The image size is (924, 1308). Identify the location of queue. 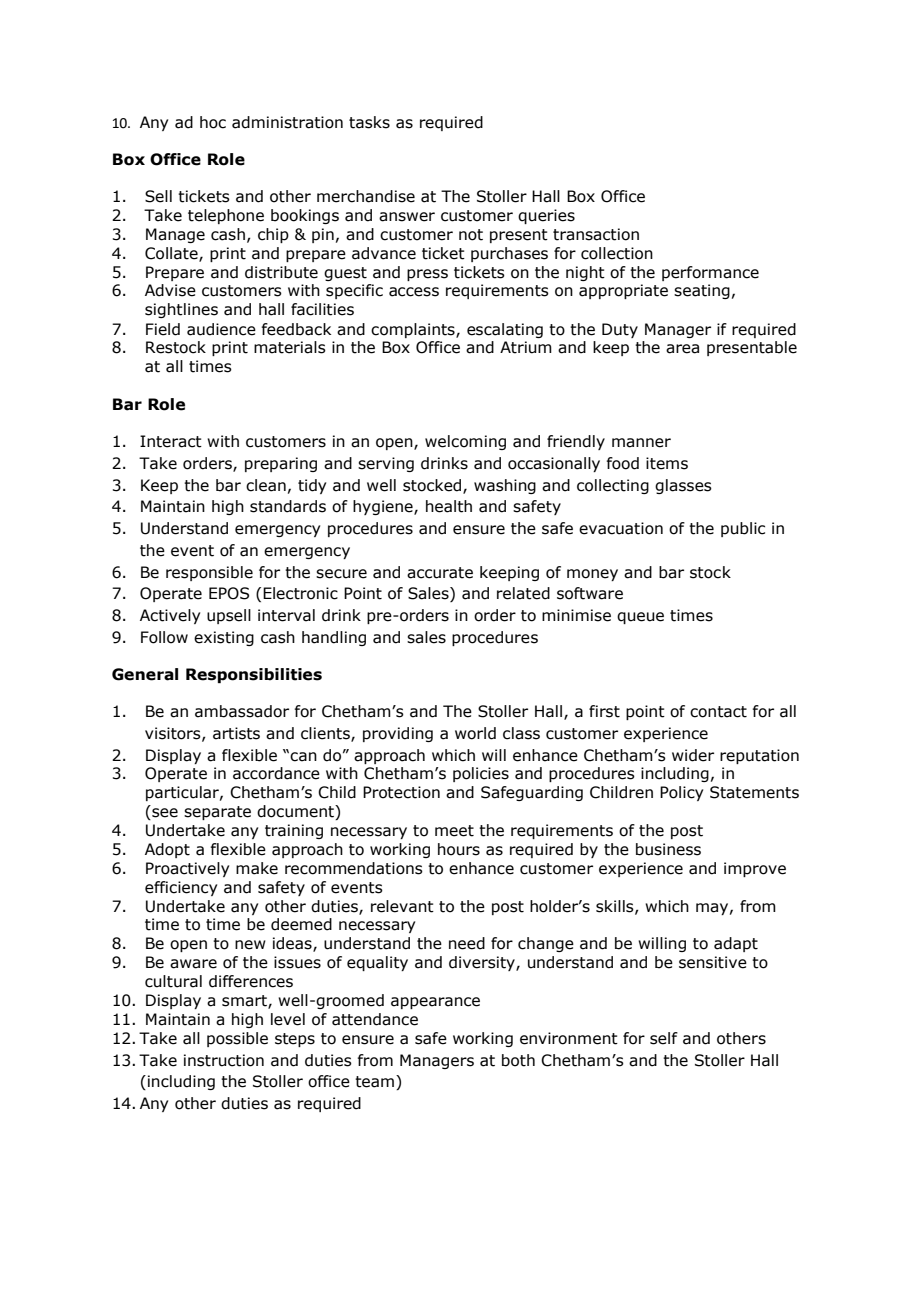
(640, 618).
